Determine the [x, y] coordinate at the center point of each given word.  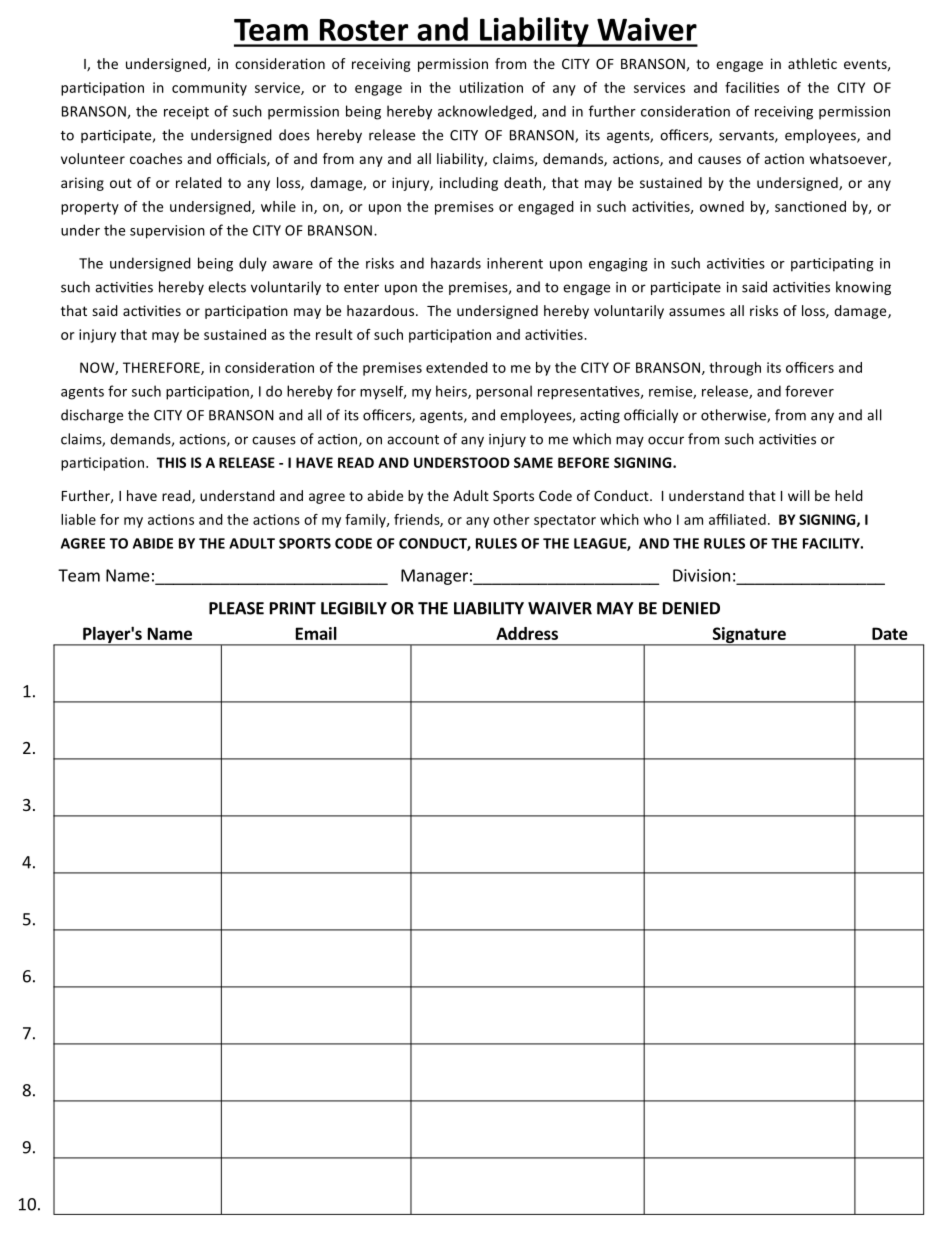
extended [457, 367]
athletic [812, 63]
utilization [491, 87]
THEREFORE [162, 368]
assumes [697, 312]
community [209, 89]
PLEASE [236, 608]
